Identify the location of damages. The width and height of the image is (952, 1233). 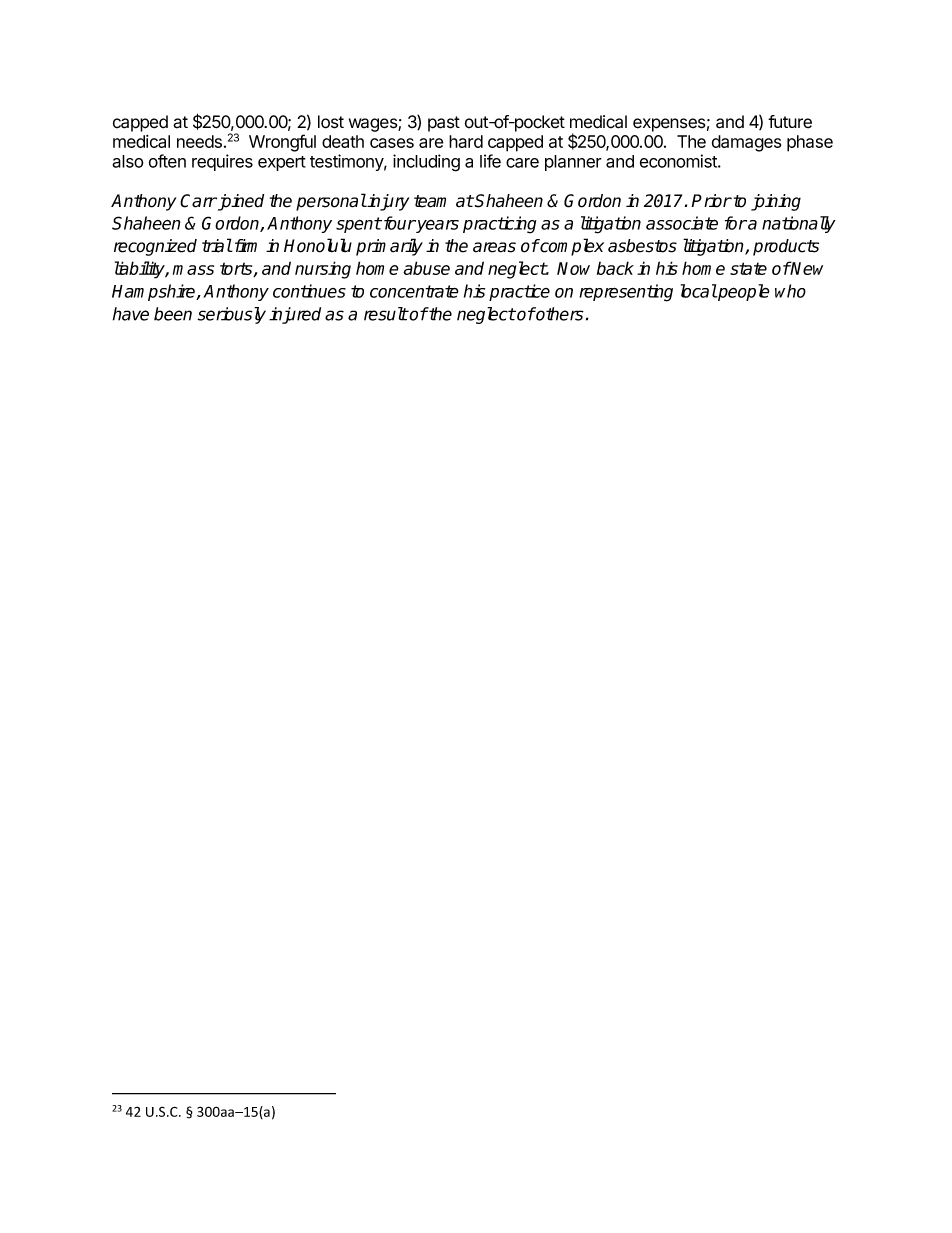
(746, 143).
